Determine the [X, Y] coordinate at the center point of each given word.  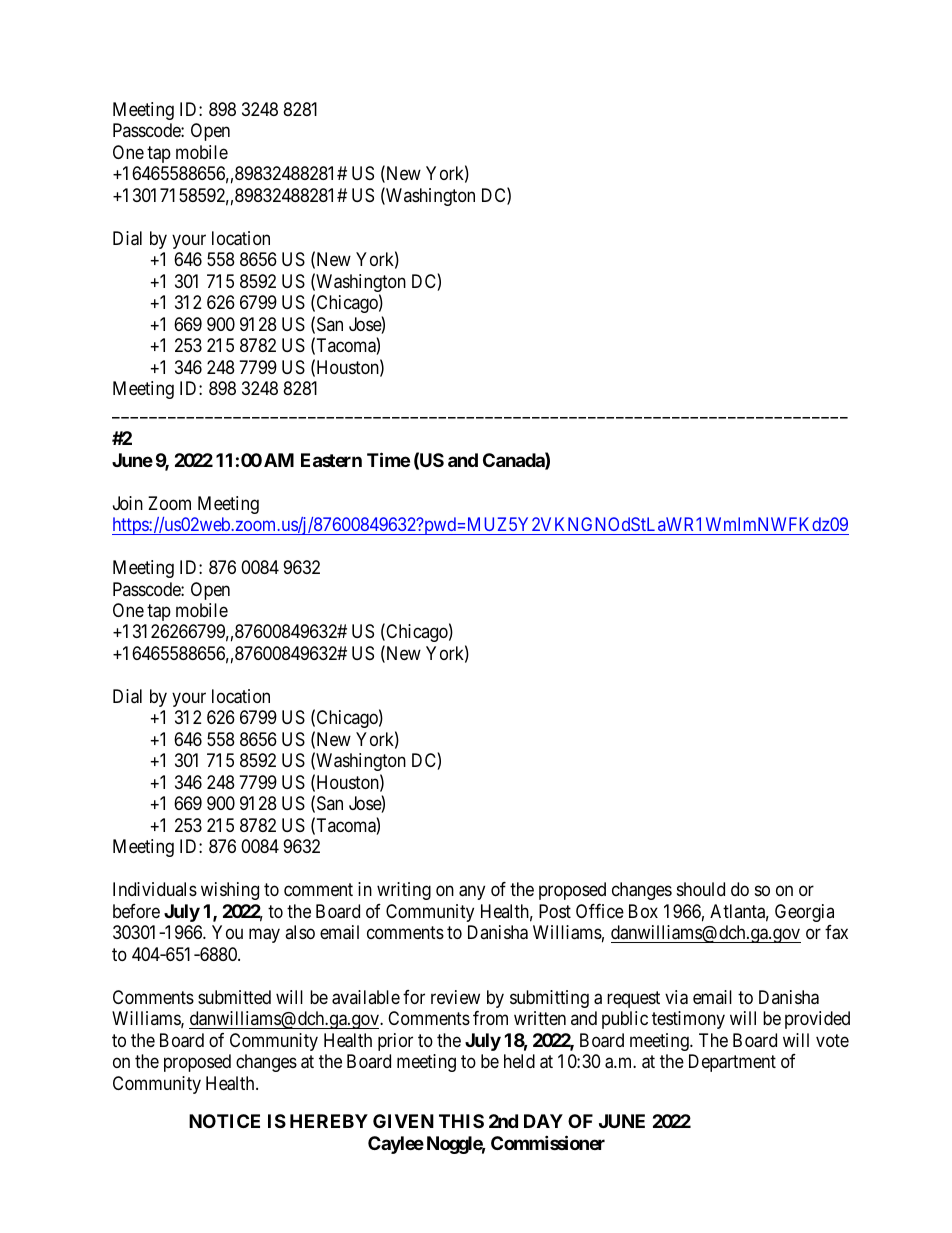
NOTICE [224, 1121]
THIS [461, 1121]
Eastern [331, 460]
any [472, 893]
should [701, 889]
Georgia [804, 913]
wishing [230, 891]
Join [128, 503]
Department [732, 1063]
